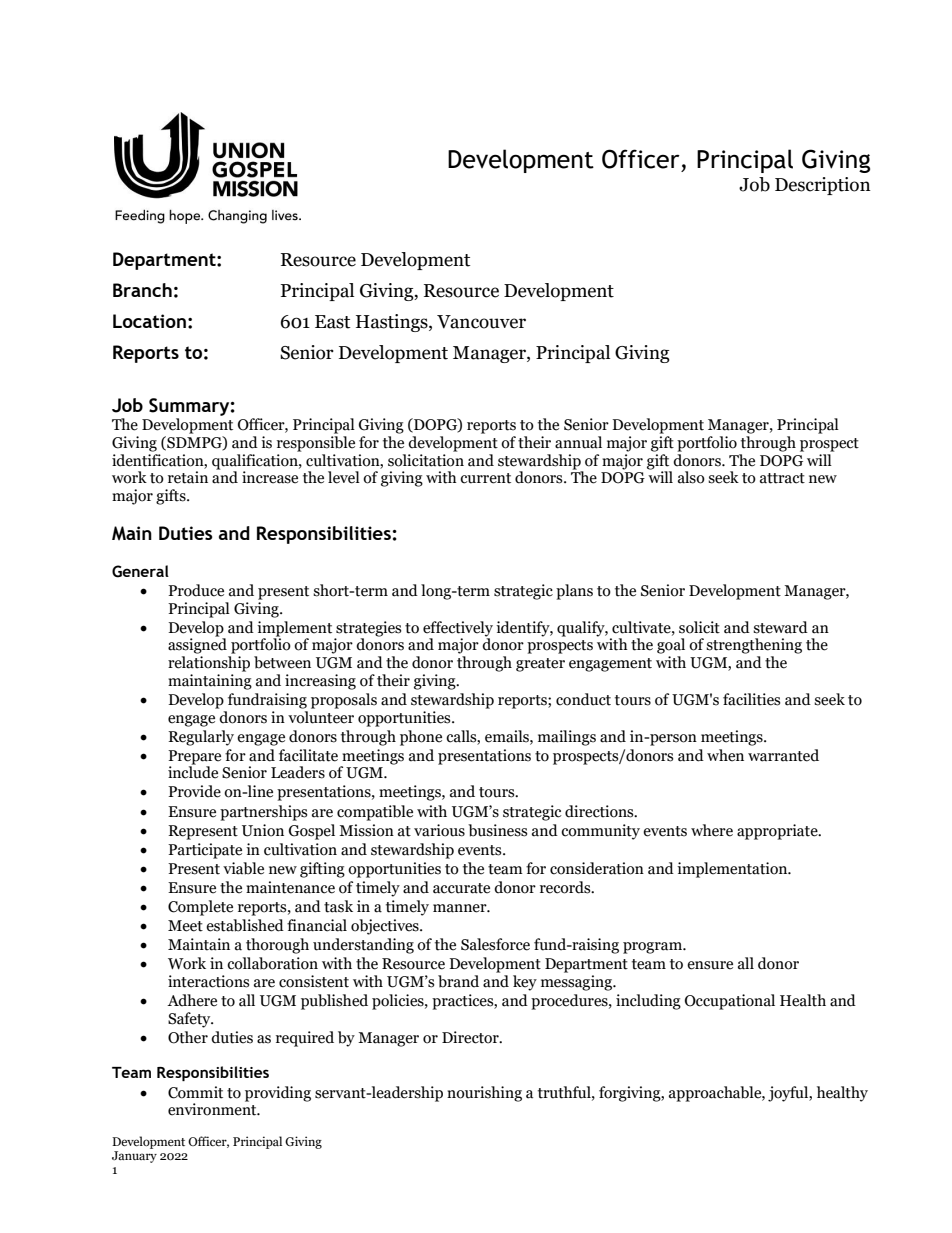  What do you see at coordinates (245, 925) in the screenshot?
I see `established` at bounding box center [245, 925].
